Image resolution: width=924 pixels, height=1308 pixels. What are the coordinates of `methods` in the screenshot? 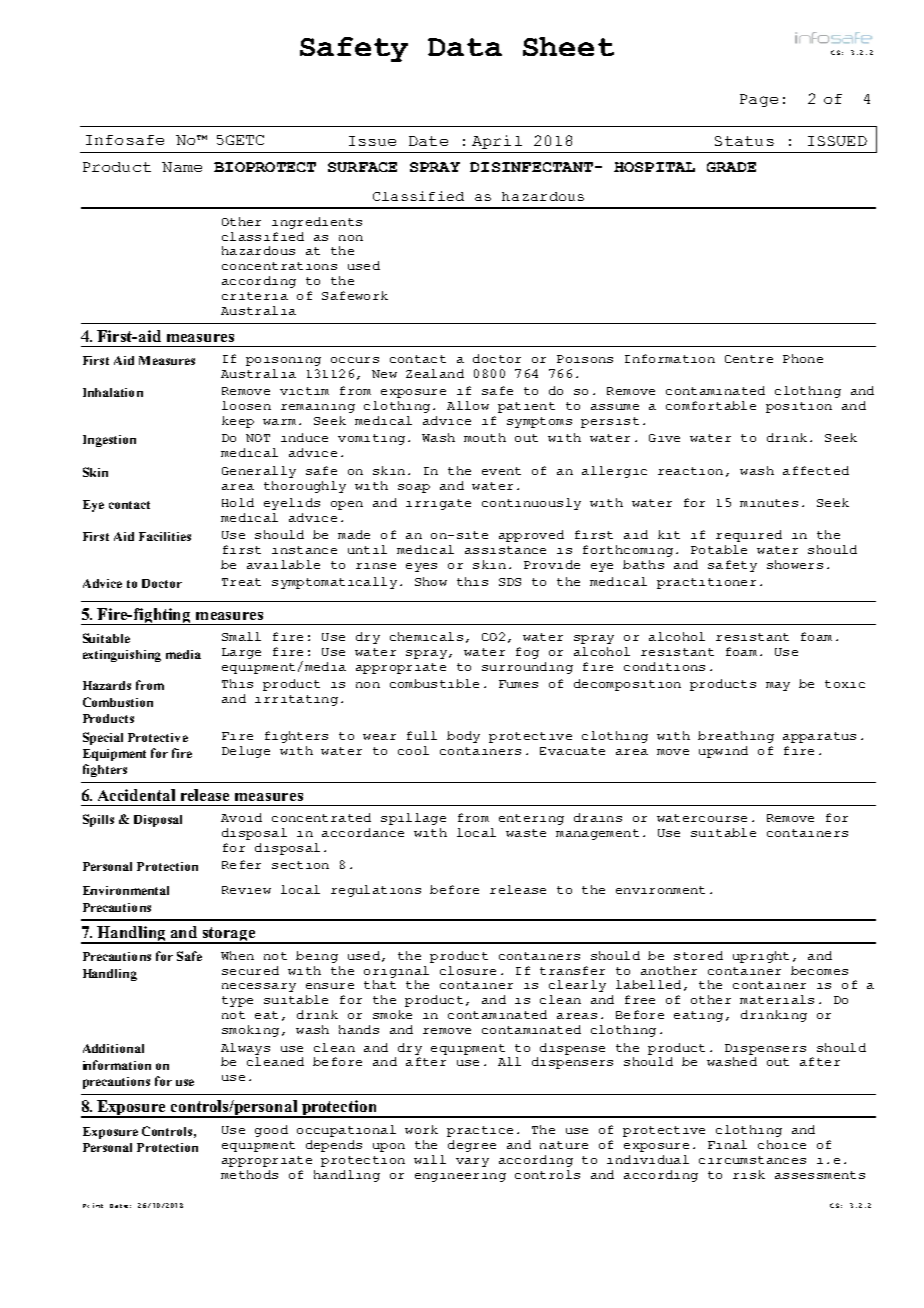 It's located at (249, 1174).
